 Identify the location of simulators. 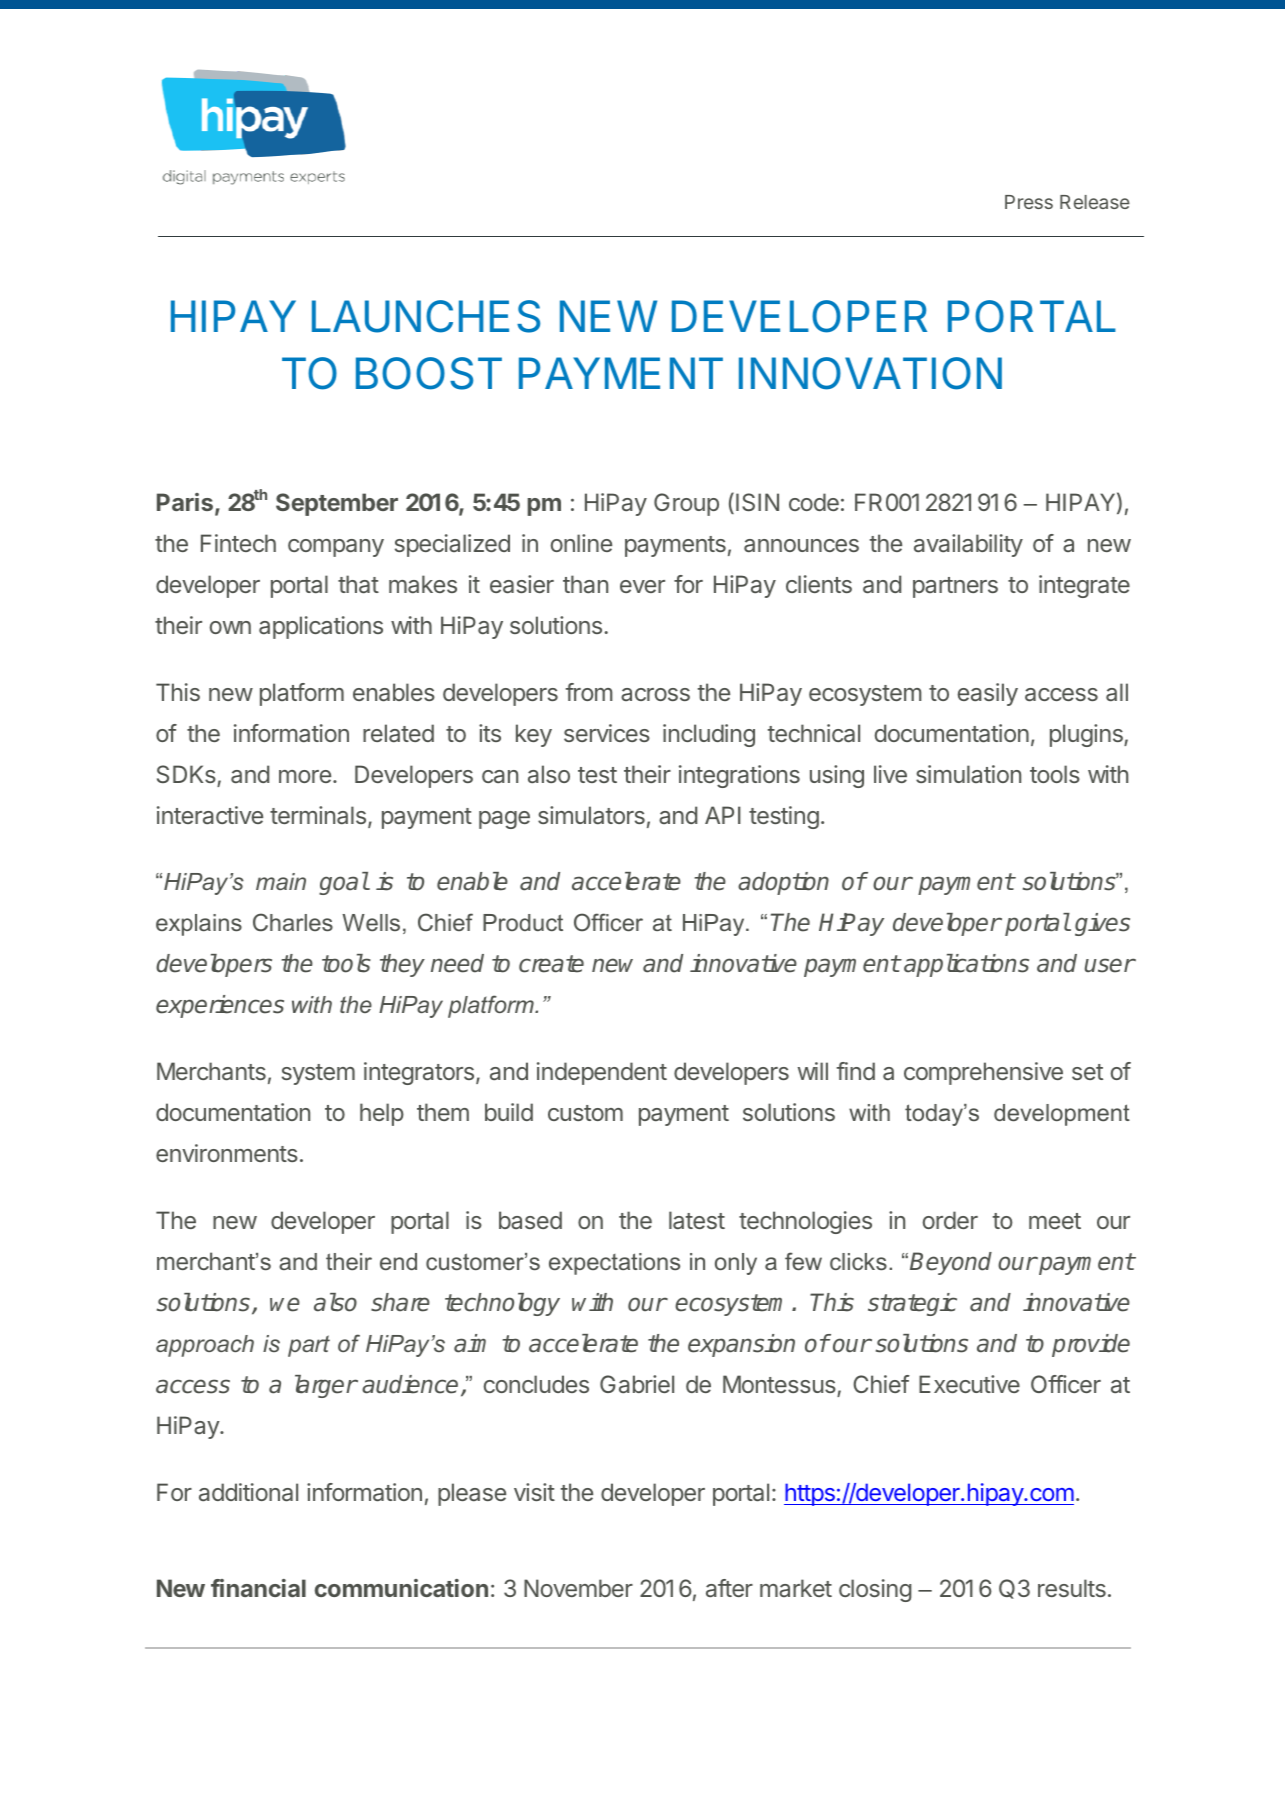
(591, 815).
